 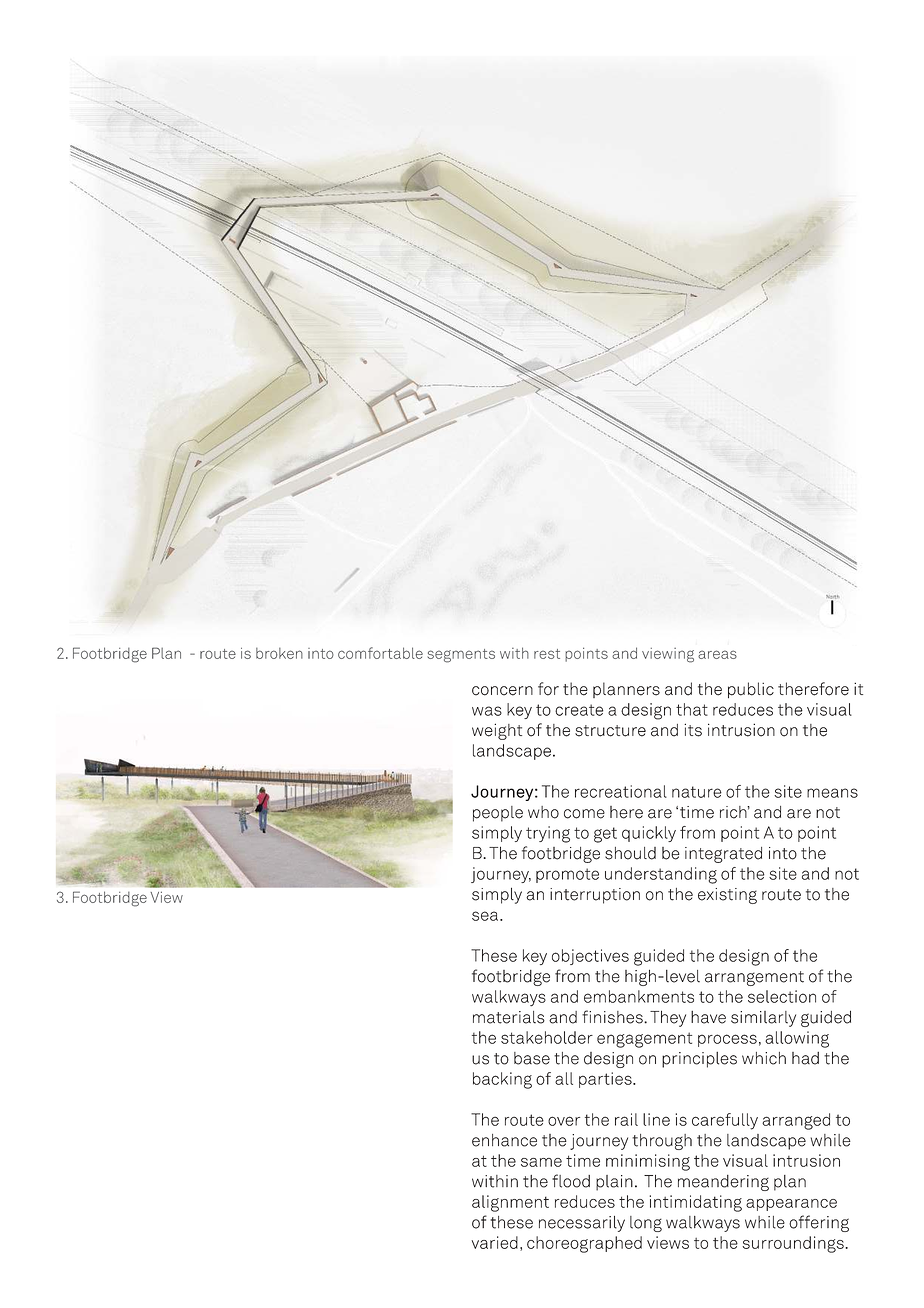 I want to click on allowing, so click(x=797, y=1039).
